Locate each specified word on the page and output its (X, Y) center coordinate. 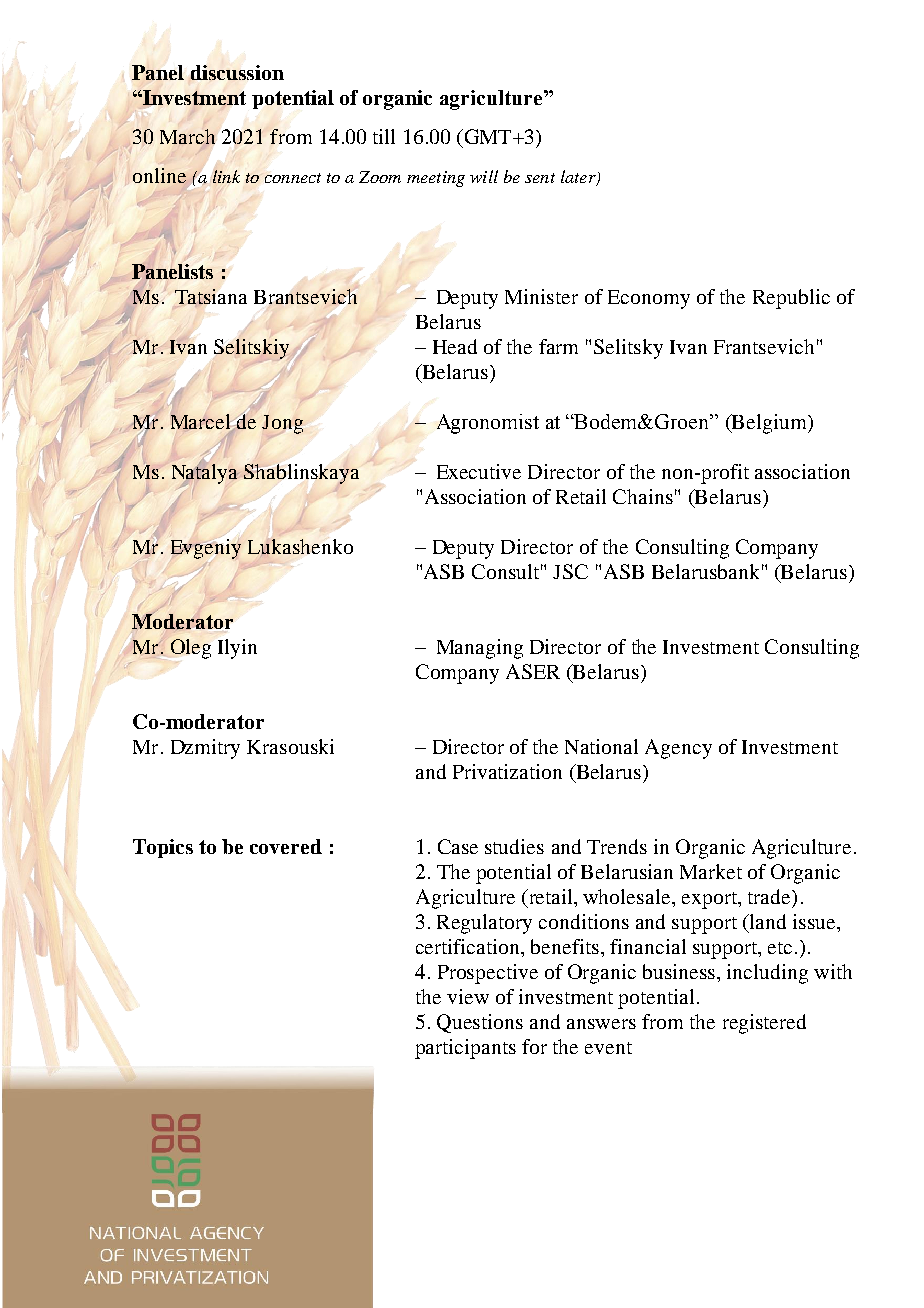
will (484, 176)
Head (455, 346)
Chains (643, 496)
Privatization (507, 771)
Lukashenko (300, 547)
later (579, 178)
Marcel (202, 422)
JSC (570, 571)
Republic (791, 299)
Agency (678, 749)
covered (286, 846)
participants (465, 1049)
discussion (236, 73)
